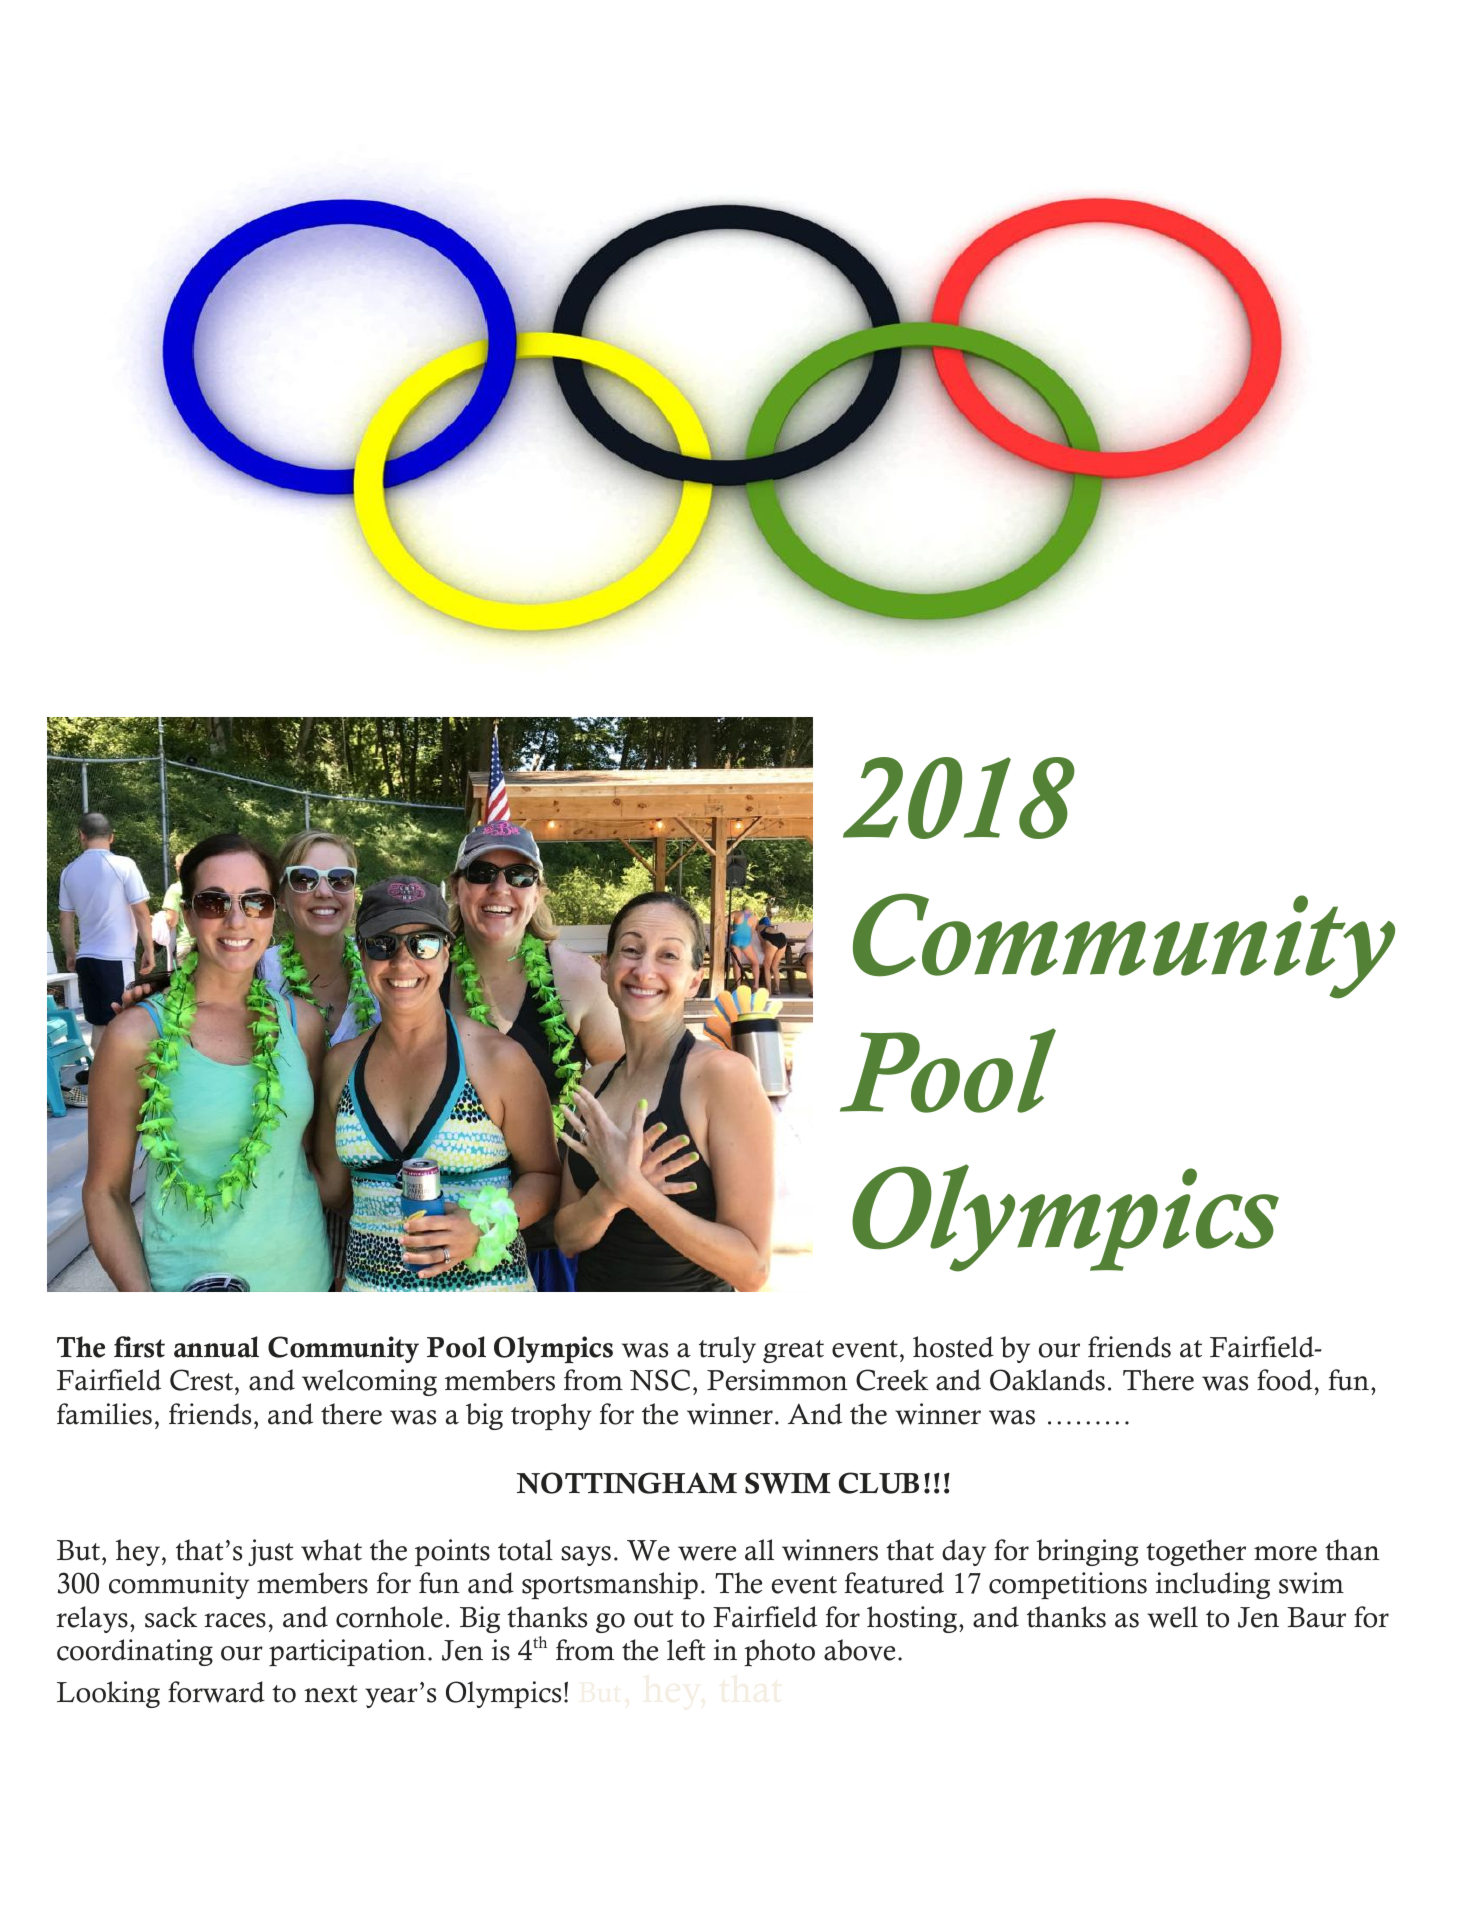 This document has height=1917, width=1482. I want to click on hosted, so click(953, 1347).
